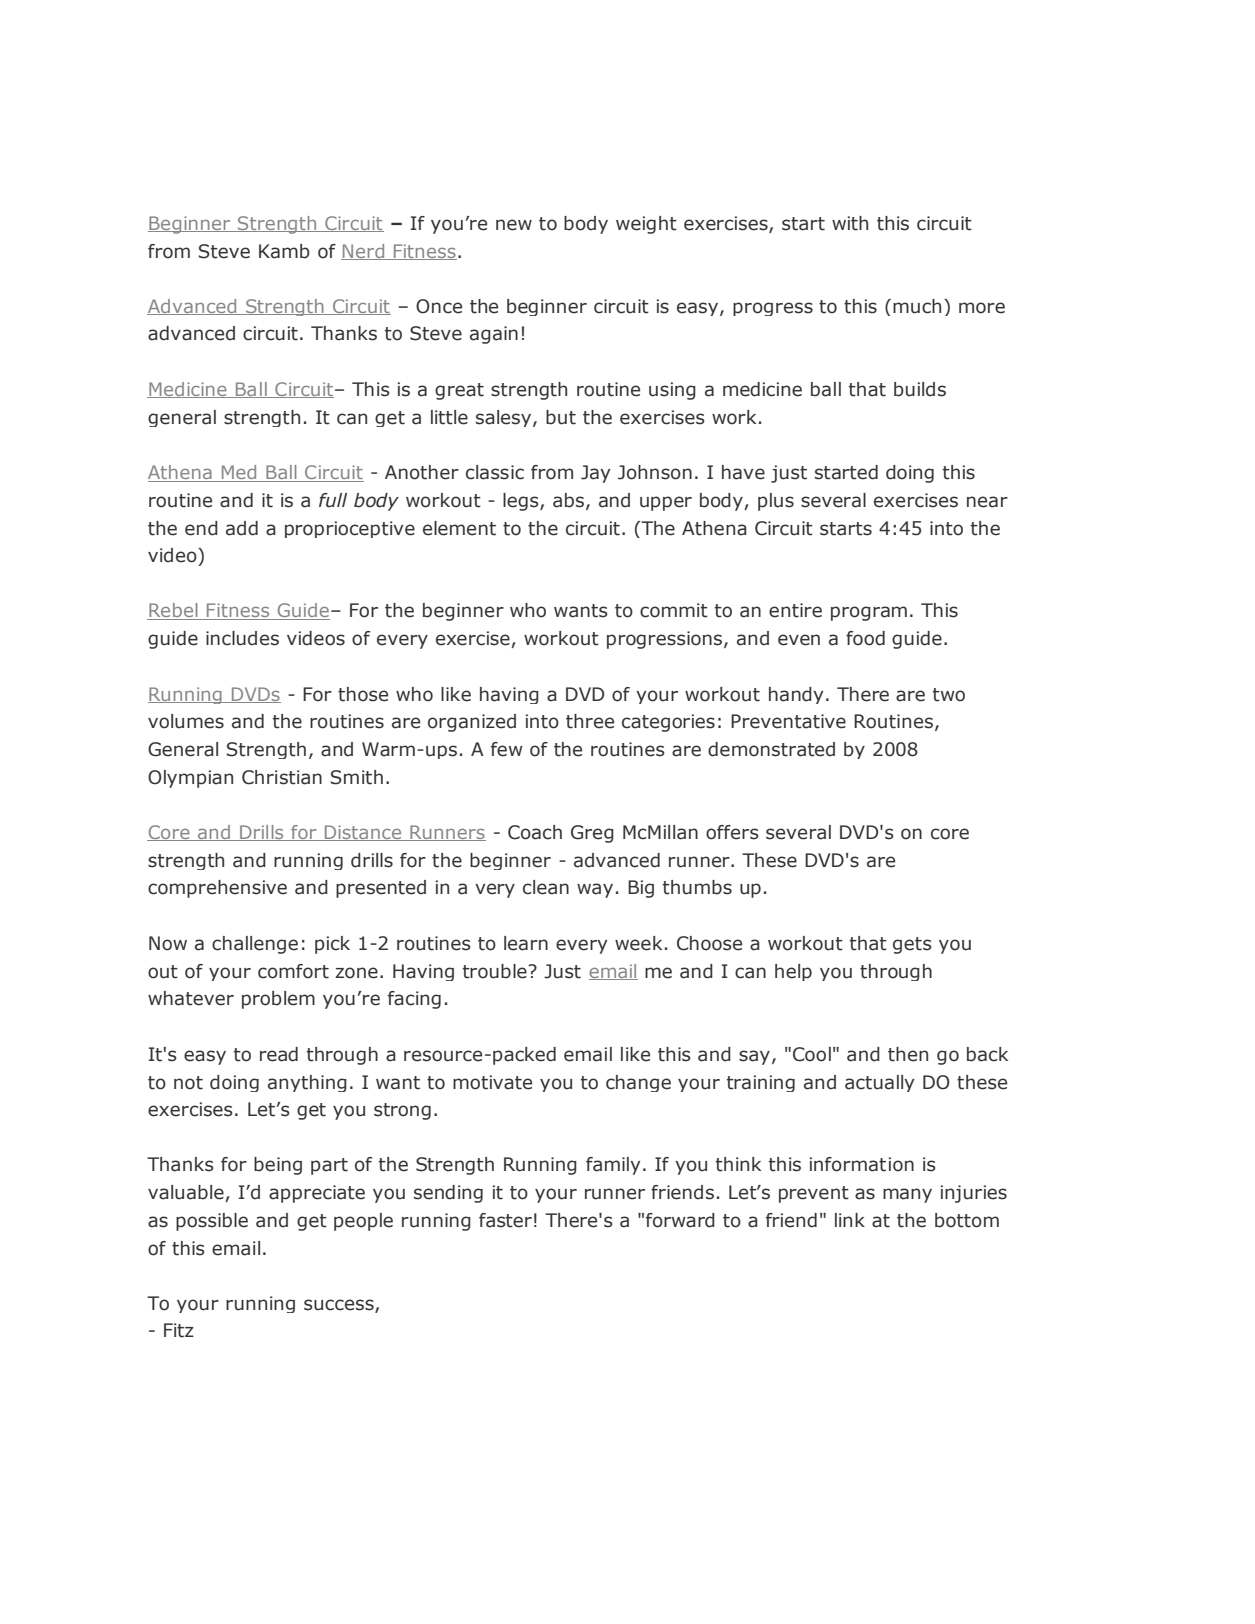  Describe the element at coordinates (850, 223) in the page. I see `with` at that location.
